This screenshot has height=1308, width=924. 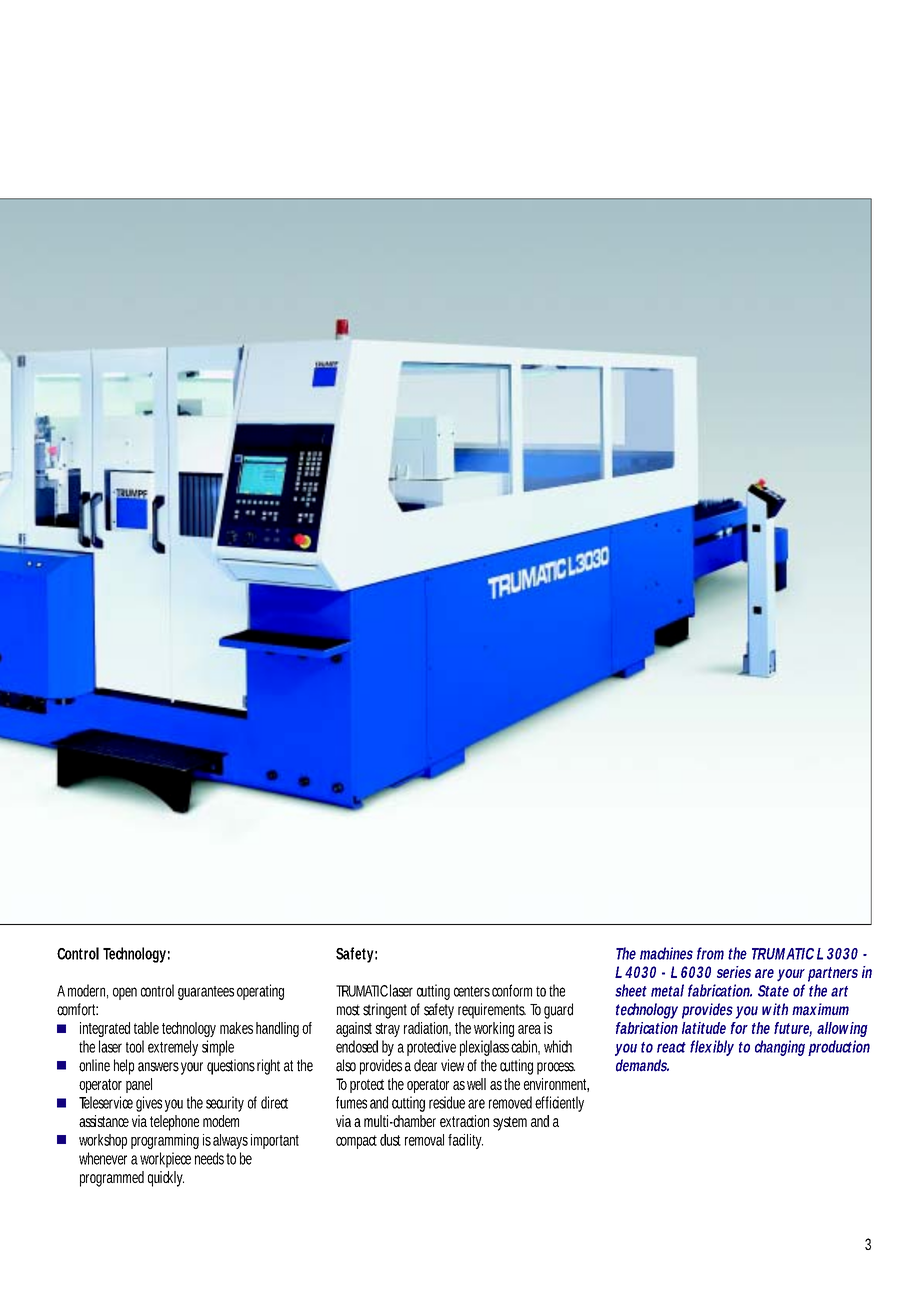 What do you see at coordinates (166, 1179) in the screenshot?
I see `quickly` at bounding box center [166, 1179].
